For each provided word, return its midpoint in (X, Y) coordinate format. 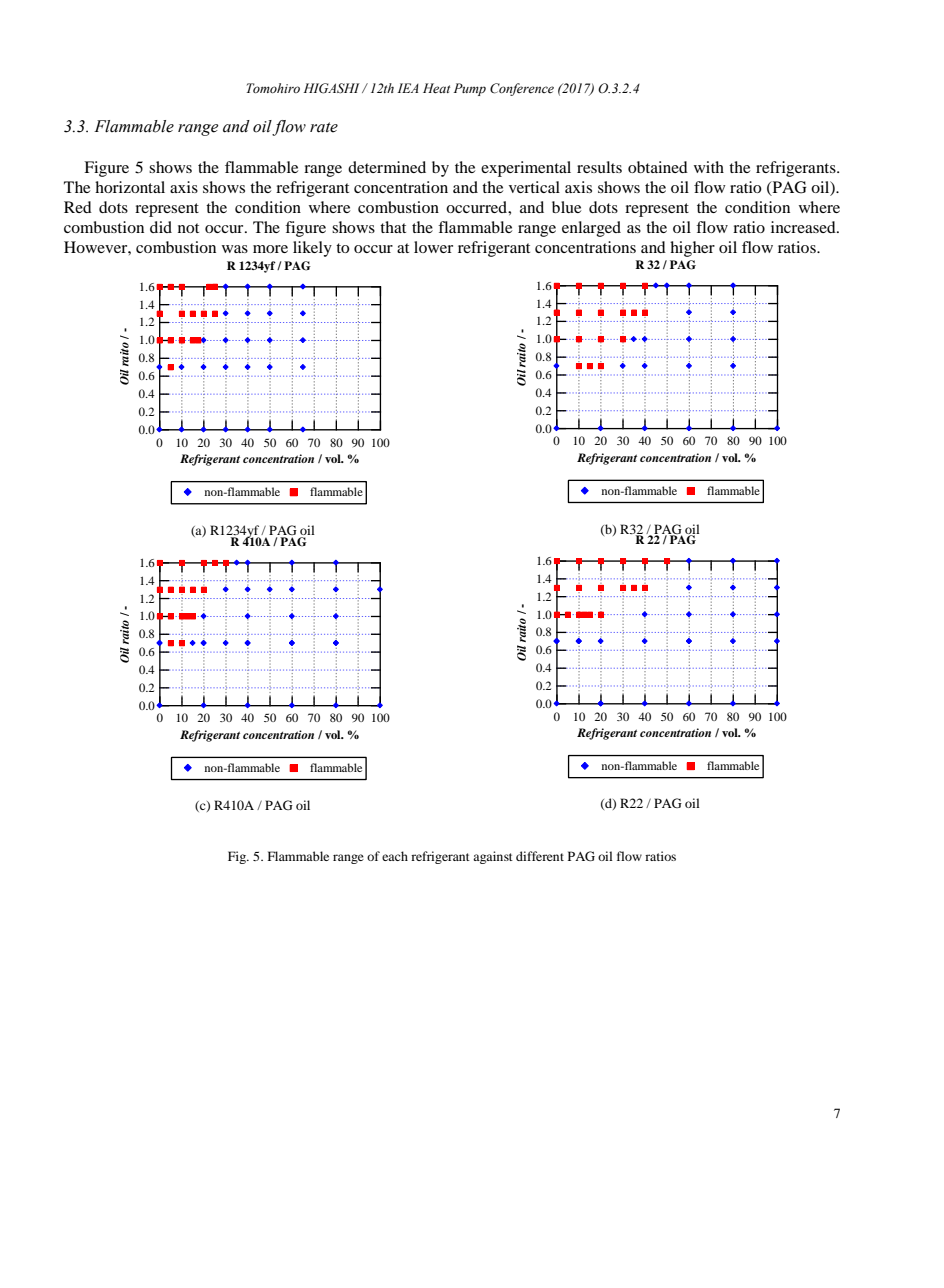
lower (433, 247)
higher (692, 249)
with (709, 167)
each (395, 856)
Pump (470, 89)
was (235, 249)
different (540, 856)
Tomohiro (273, 88)
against (493, 857)
